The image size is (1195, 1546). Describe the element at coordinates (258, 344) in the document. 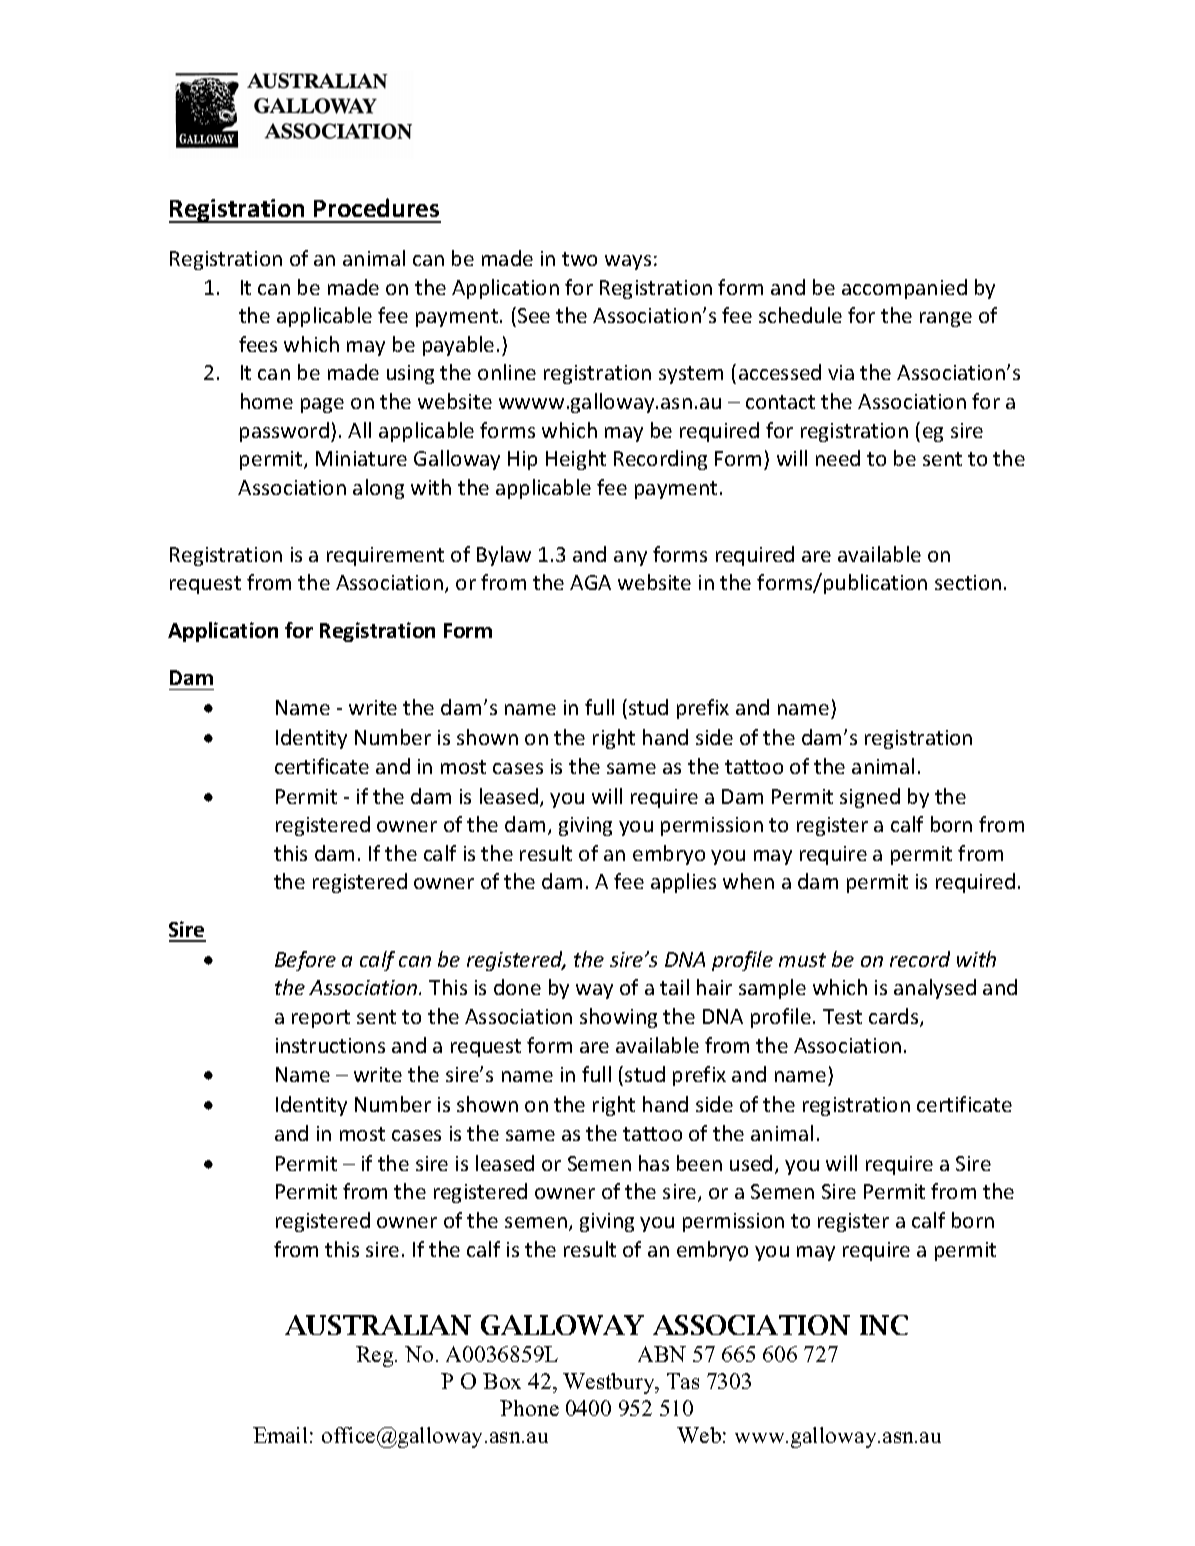

I see `fees` at that location.
